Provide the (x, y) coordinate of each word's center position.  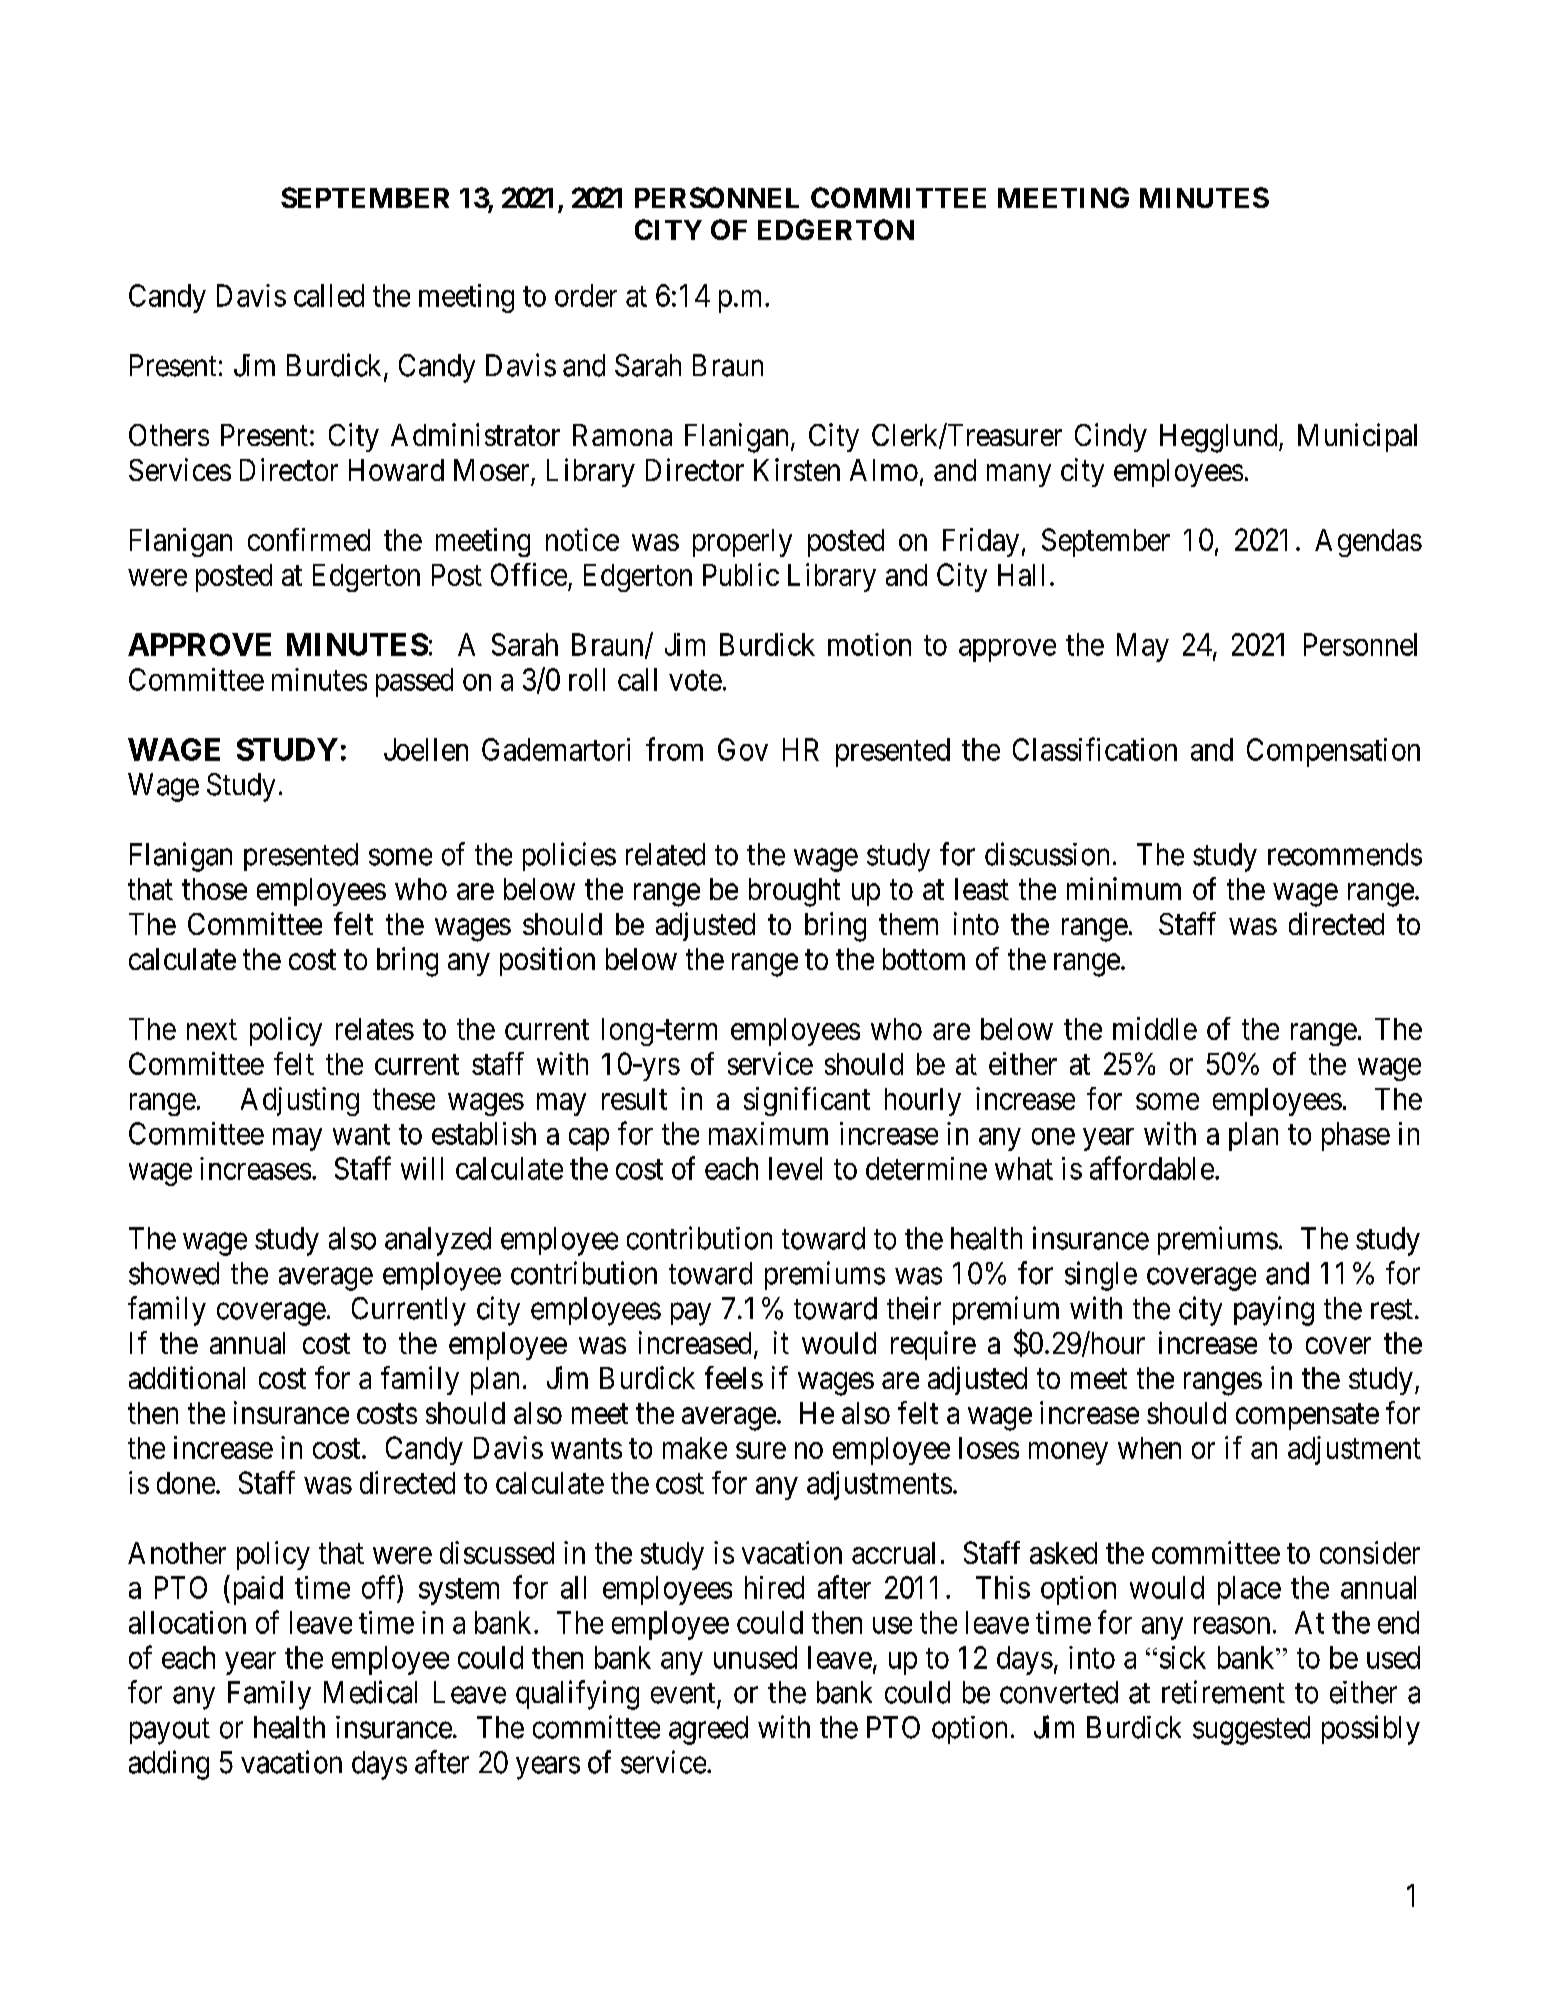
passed (414, 682)
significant (807, 1101)
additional (187, 1377)
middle (1155, 1028)
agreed (708, 1730)
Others (169, 435)
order (586, 295)
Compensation (1333, 752)
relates (375, 1029)
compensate (1307, 1417)
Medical (370, 1692)
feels (734, 1377)
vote (695, 681)
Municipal (1357, 437)
